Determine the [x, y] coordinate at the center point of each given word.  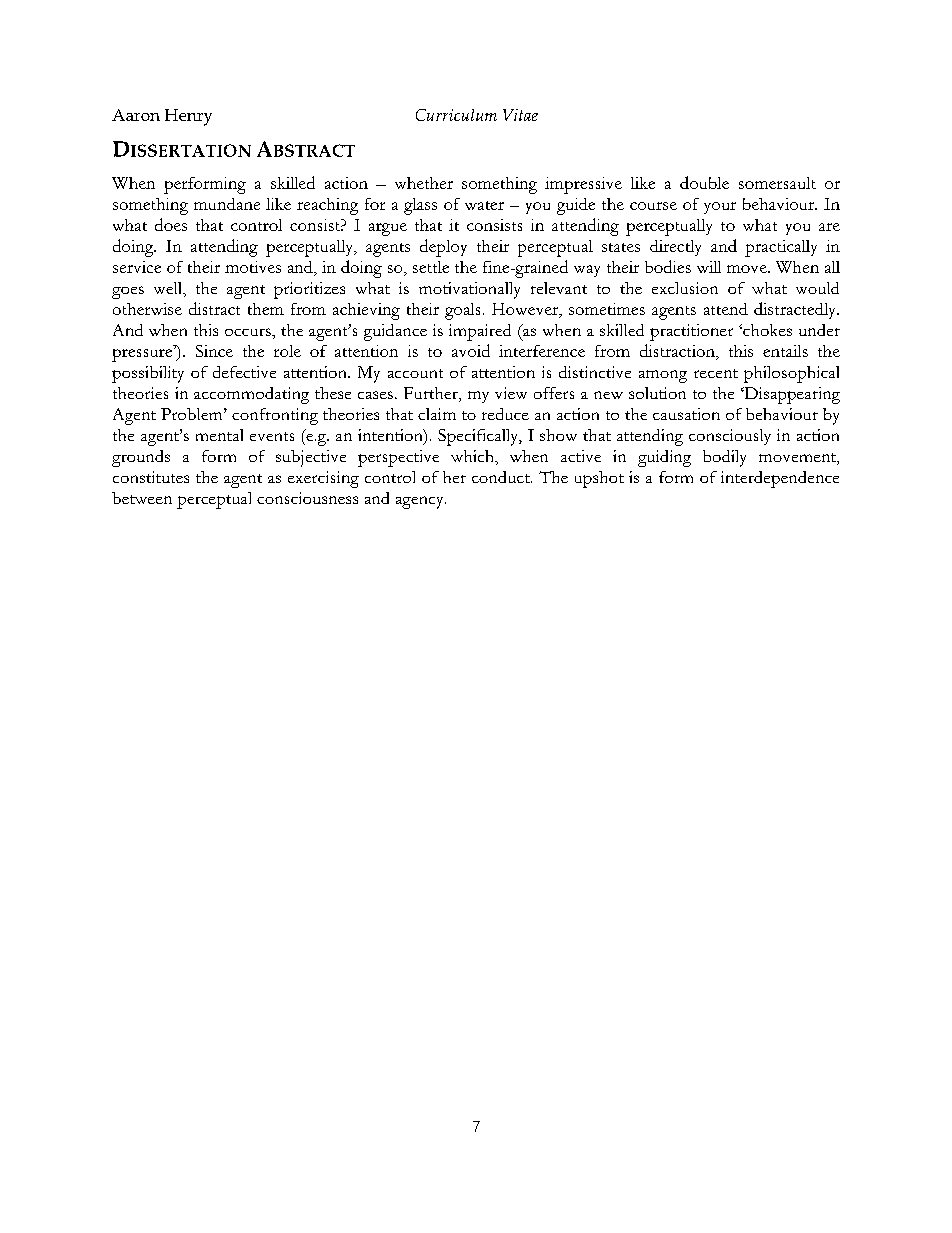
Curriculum [456, 115]
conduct [502, 477]
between [142, 498]
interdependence [780, 479]
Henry [188, 117]
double [704, 182]
